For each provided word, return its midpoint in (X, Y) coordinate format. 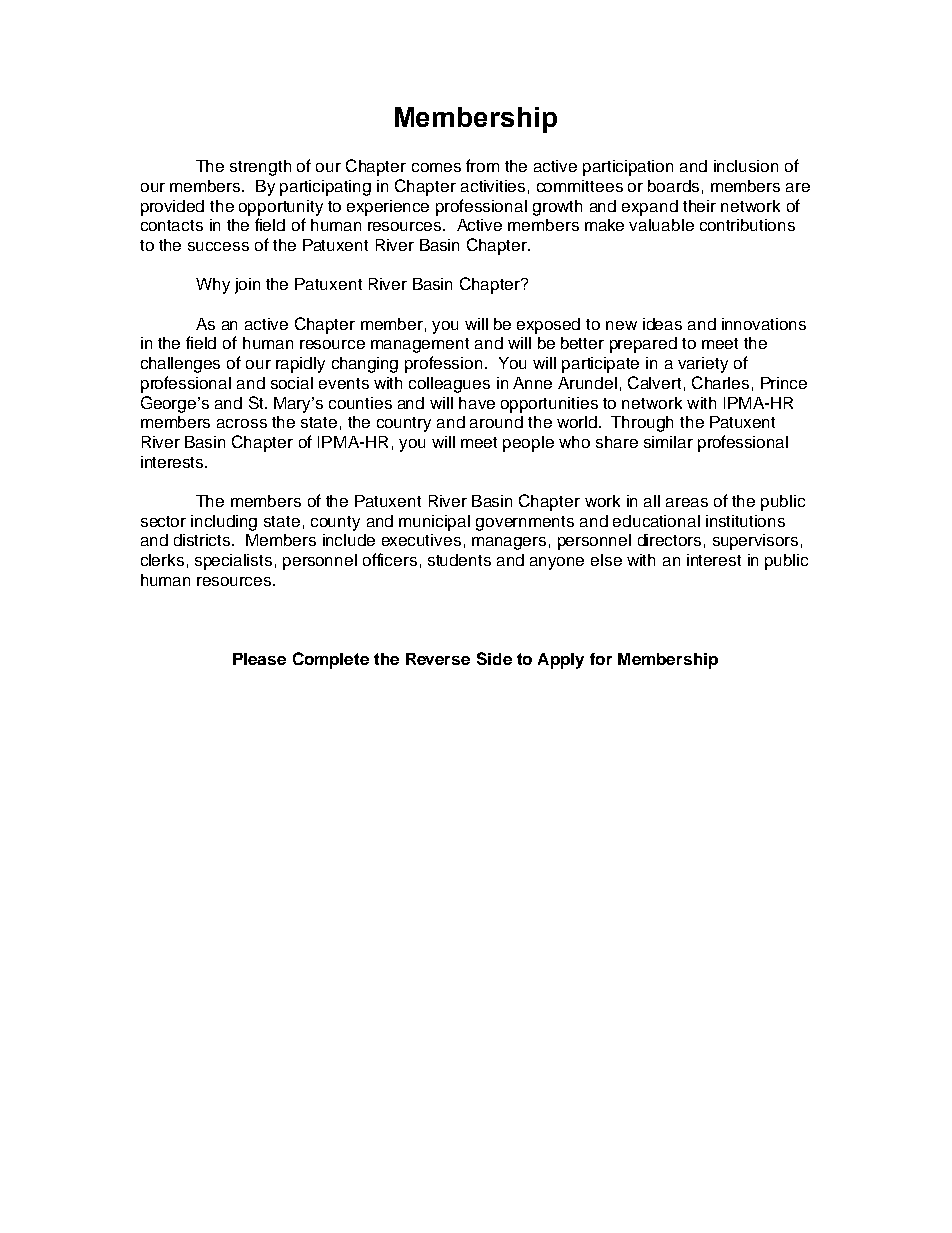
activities (493, 186)
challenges (180, 365)
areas (687, 502)
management (420, 345)
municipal (434, 523)
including (224, 523)
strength (260, 168)
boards (673, 186)
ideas (662, 324)
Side (494, 658)
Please (259, 659)
